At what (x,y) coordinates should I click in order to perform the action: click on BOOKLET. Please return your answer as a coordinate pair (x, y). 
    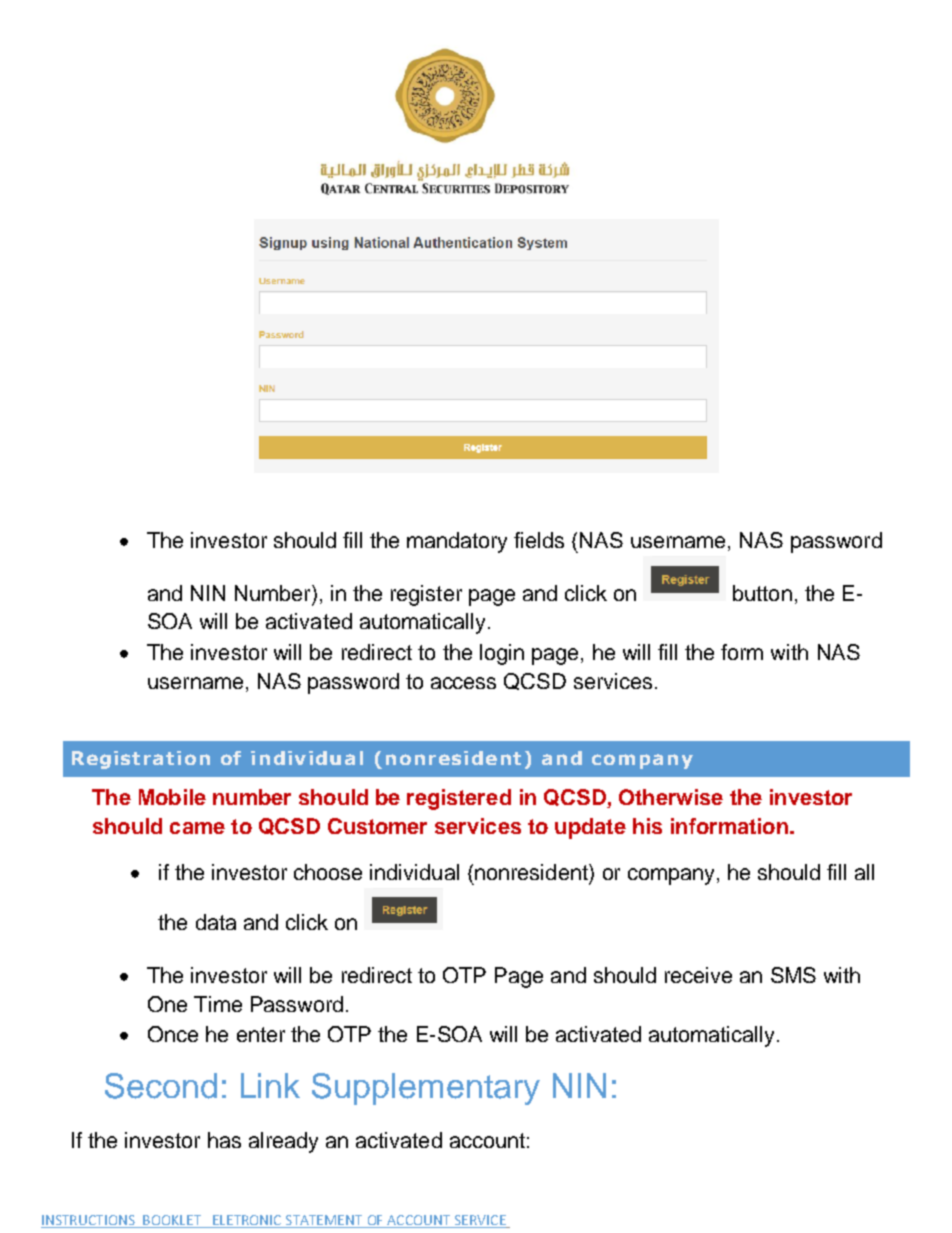
    Looking at the image, I should click on (172, 1221).
